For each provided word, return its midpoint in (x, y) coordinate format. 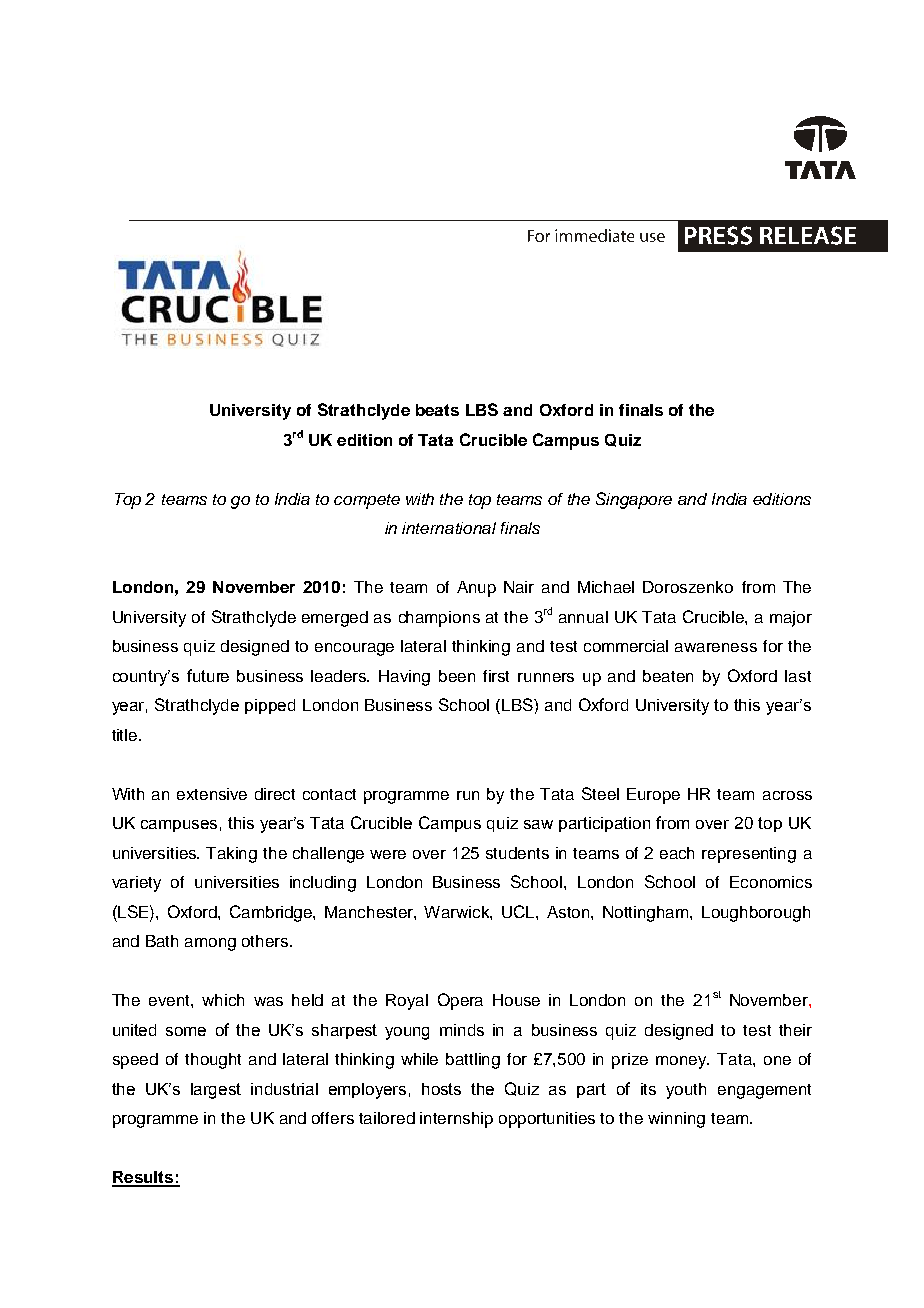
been (457, 676)
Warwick (458, 913)
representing (749, 855)
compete (367, 501)
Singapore (634, 500)
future (208, 675)
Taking (231, 855)
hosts (441, 1089)
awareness (716, 647)
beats (437, 410)
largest (216, 1091)
